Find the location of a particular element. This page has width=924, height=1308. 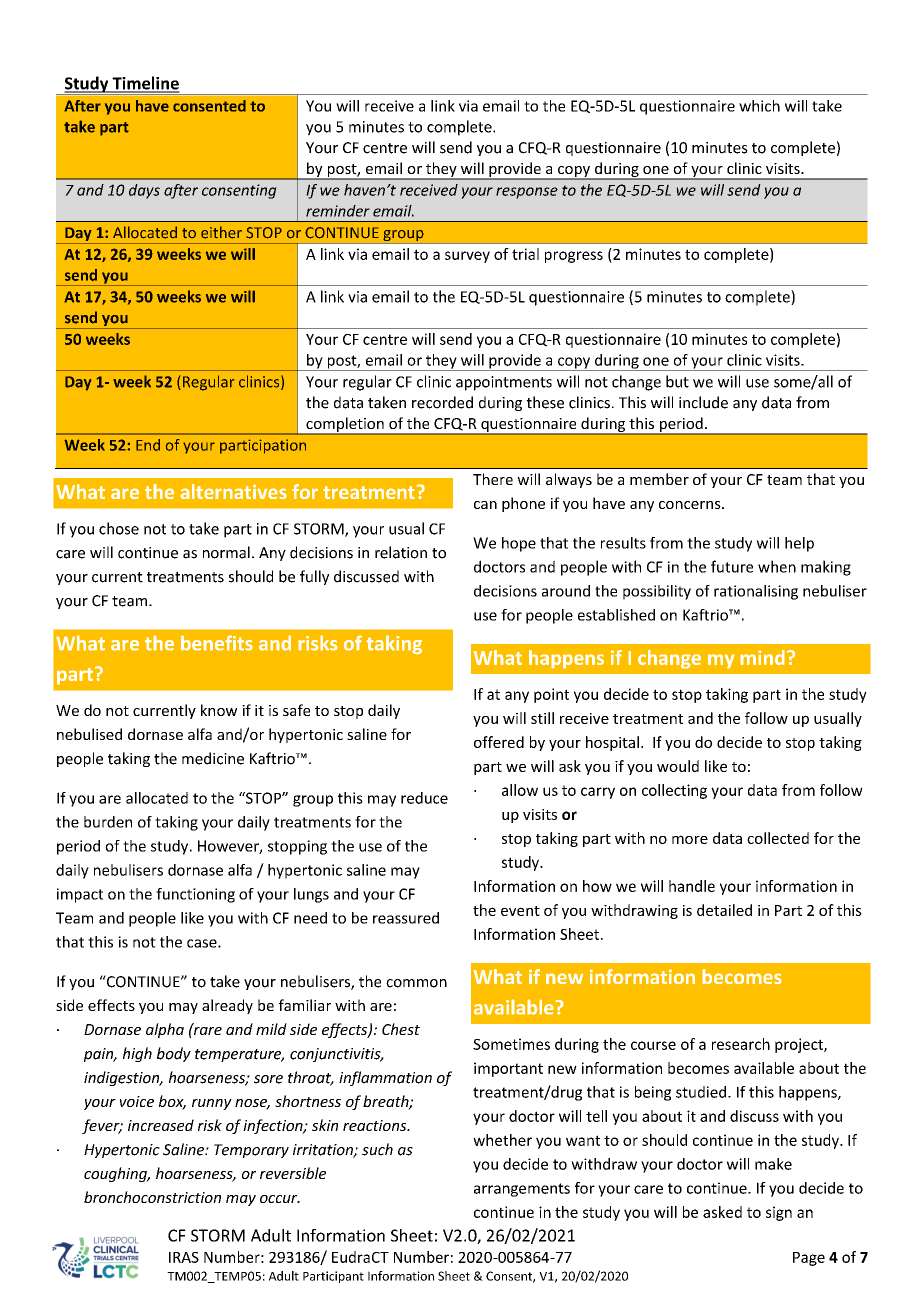

Timeline is located at coordinates (145, 84).
